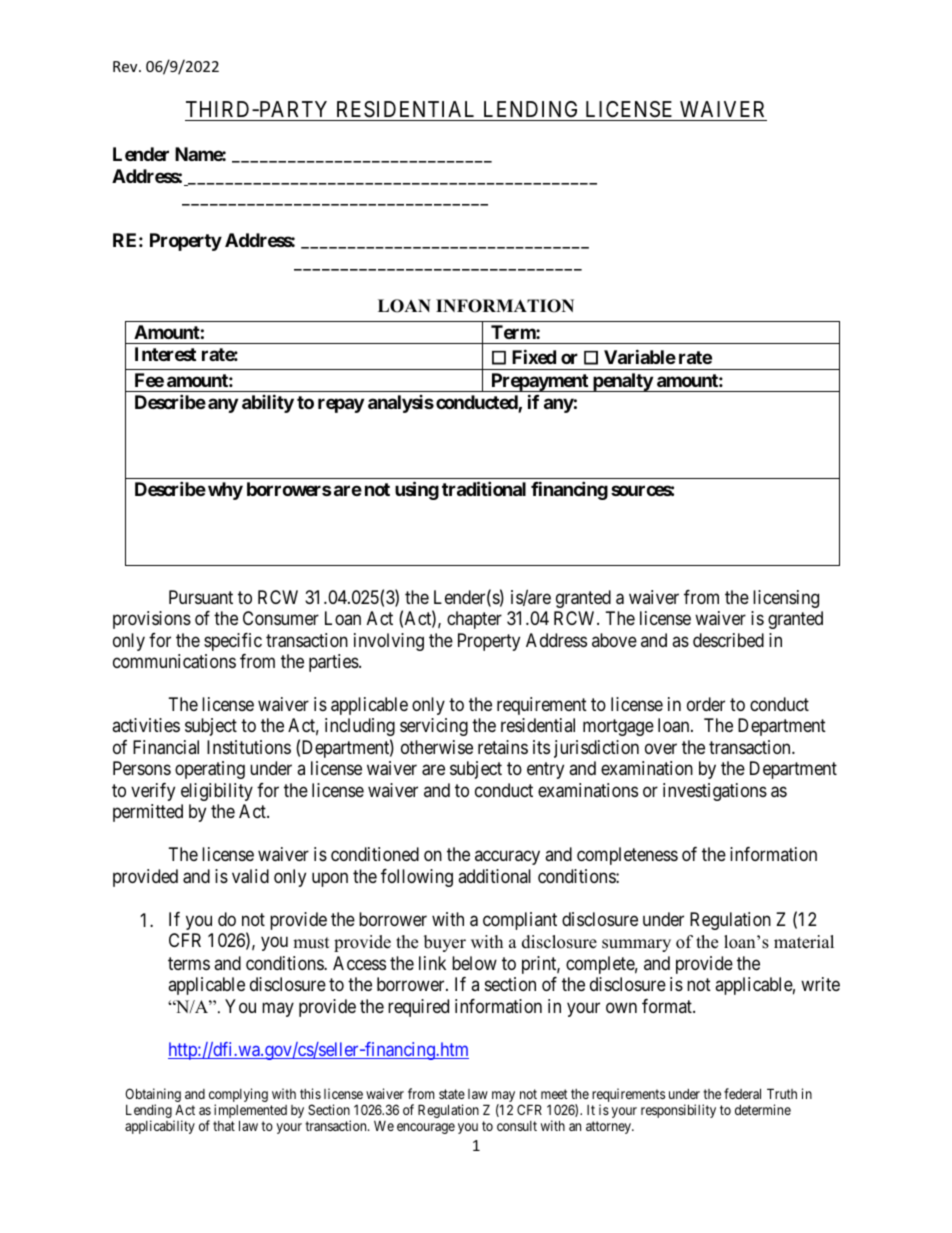  What do you see at coordinates (201, 597) in the image?
I see `Pursuant` at bounding box center [201, 597].
